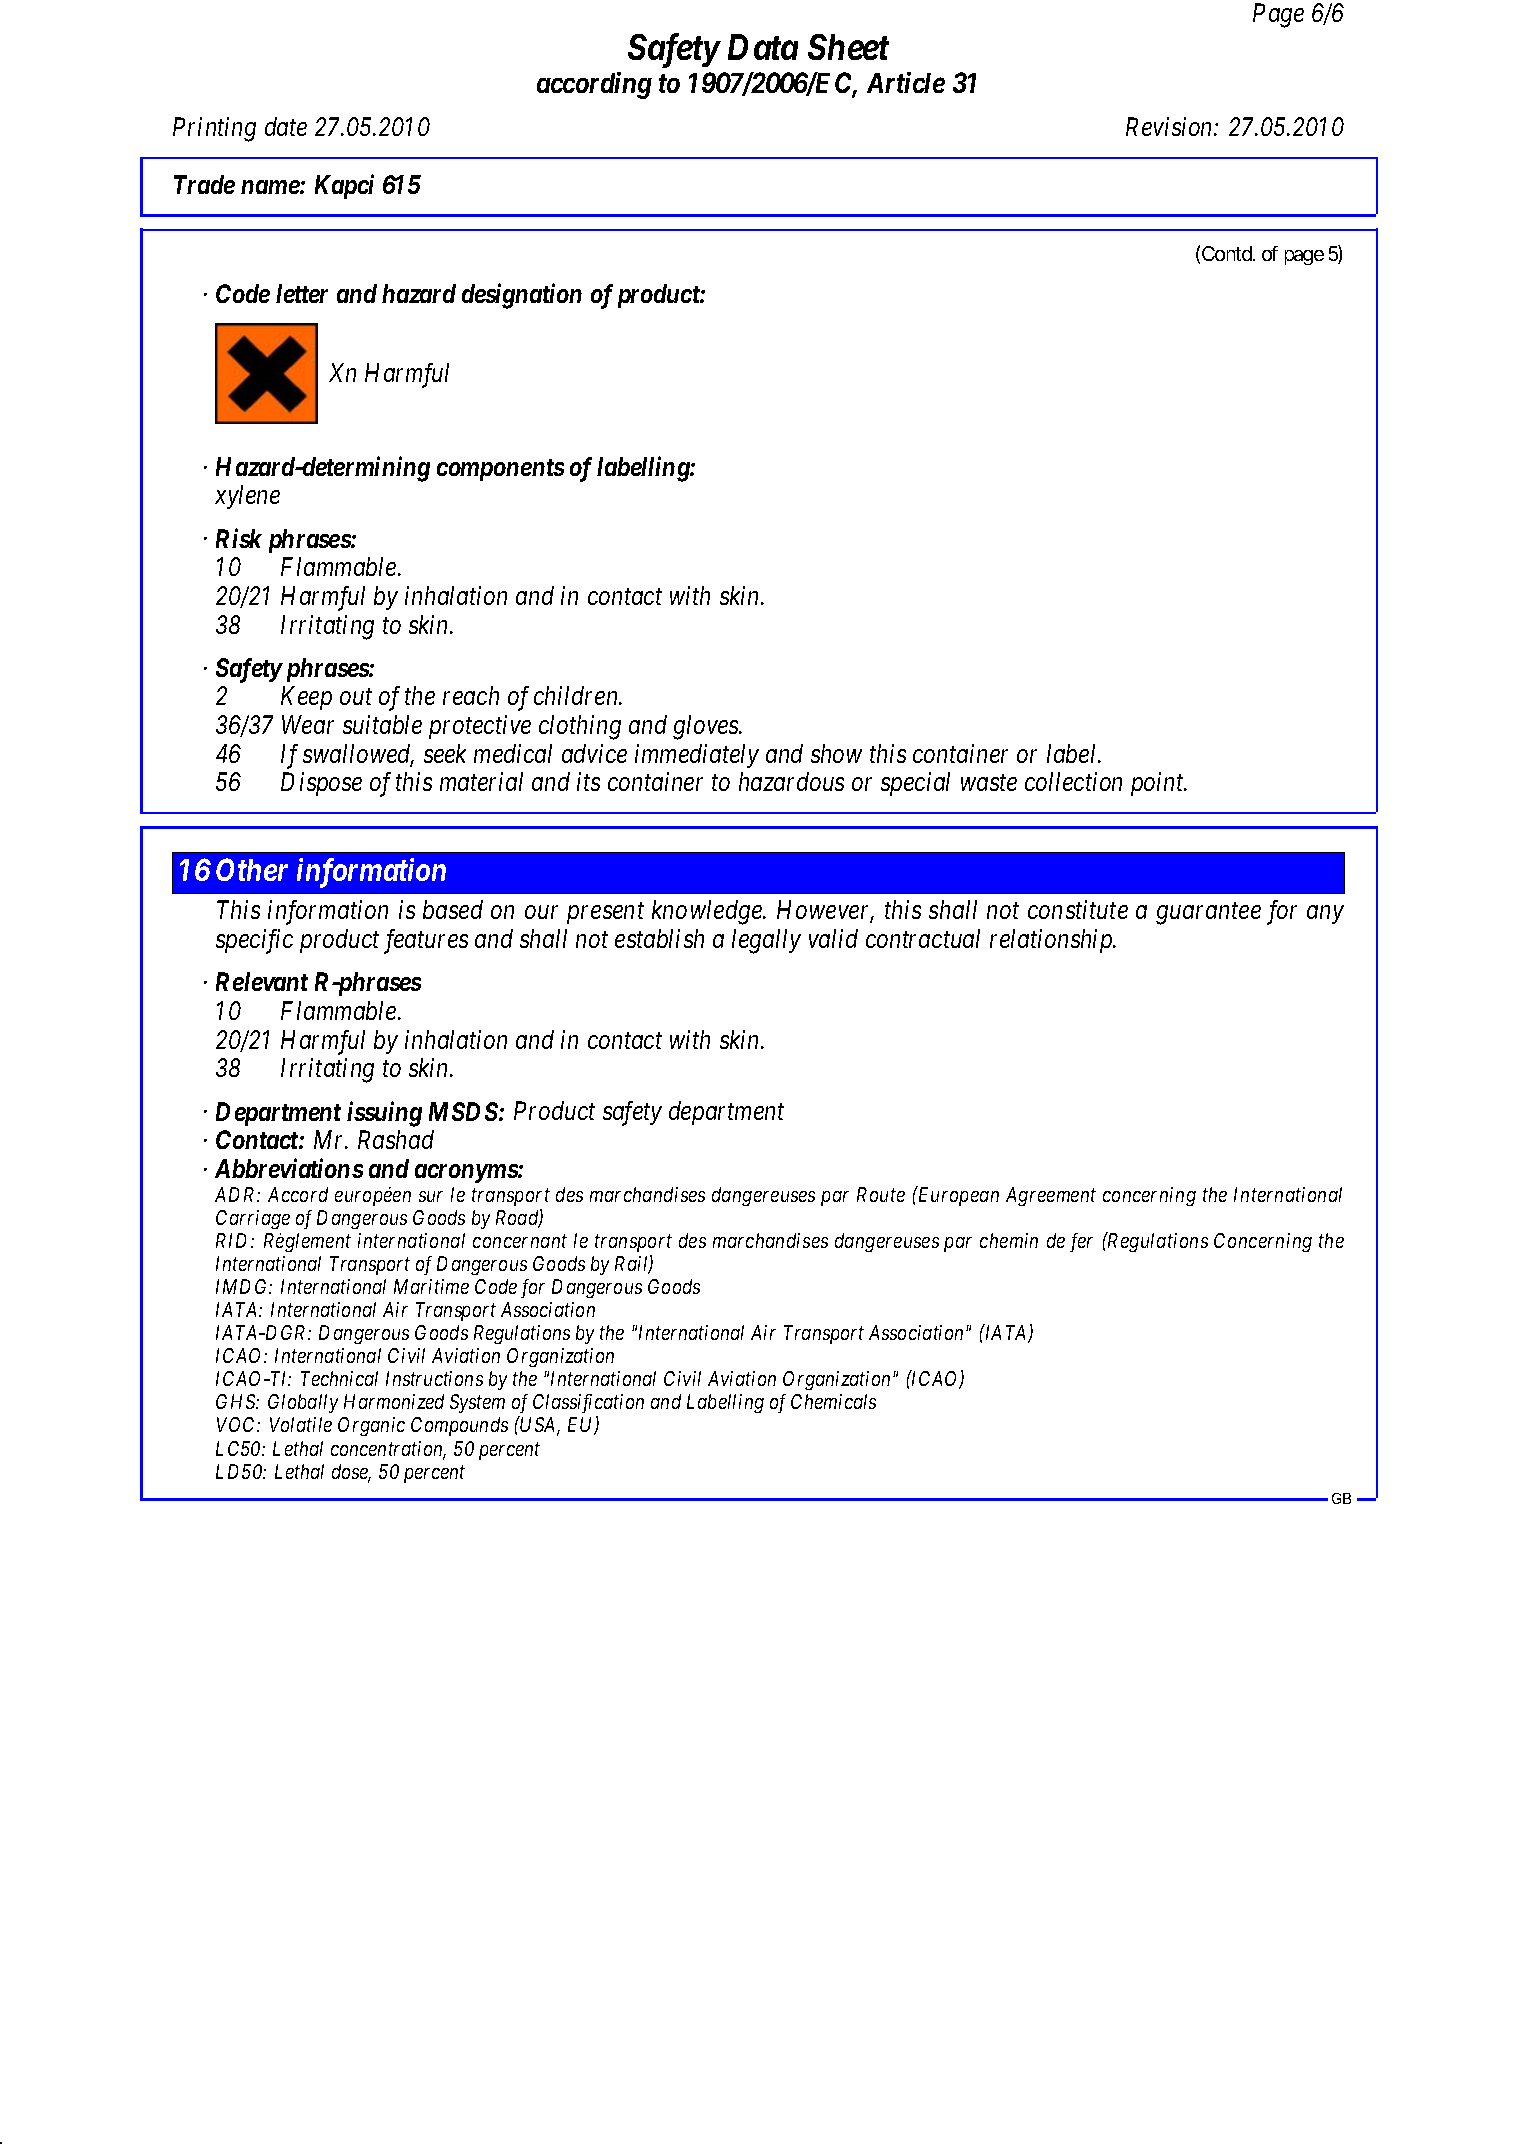 The width and height of the page is (1517, 2145). Describe the element at coordinates (371, 1426) in the page. I see `Organic` at that location.
